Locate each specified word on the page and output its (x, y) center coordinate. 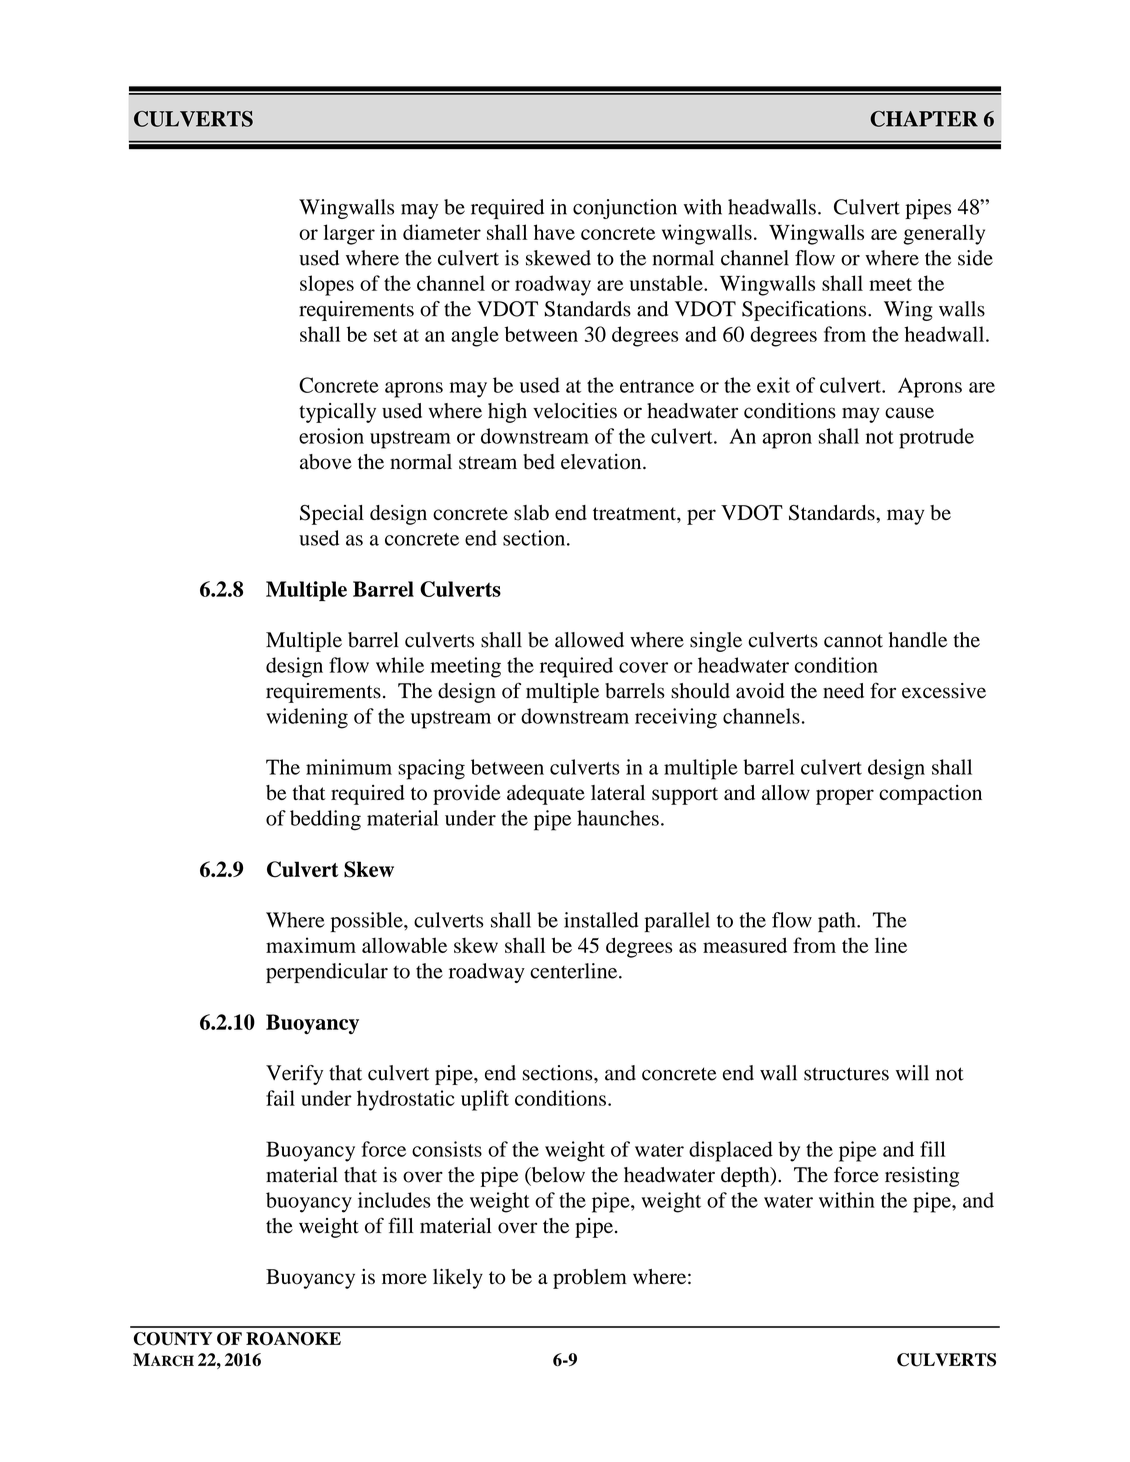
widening (307, 718)
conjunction (625, 209)
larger (349, 234)
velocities (575, 411)
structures (846, 1074)
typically (337, 413)
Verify (294, 1075)
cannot (853, 641)
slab (531, 513)
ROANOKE (293, 1339)
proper (845, 797)
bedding (325, 820)
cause (909, 413)
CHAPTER (924, 119)
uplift (485, 1100)
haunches (618, 818)
